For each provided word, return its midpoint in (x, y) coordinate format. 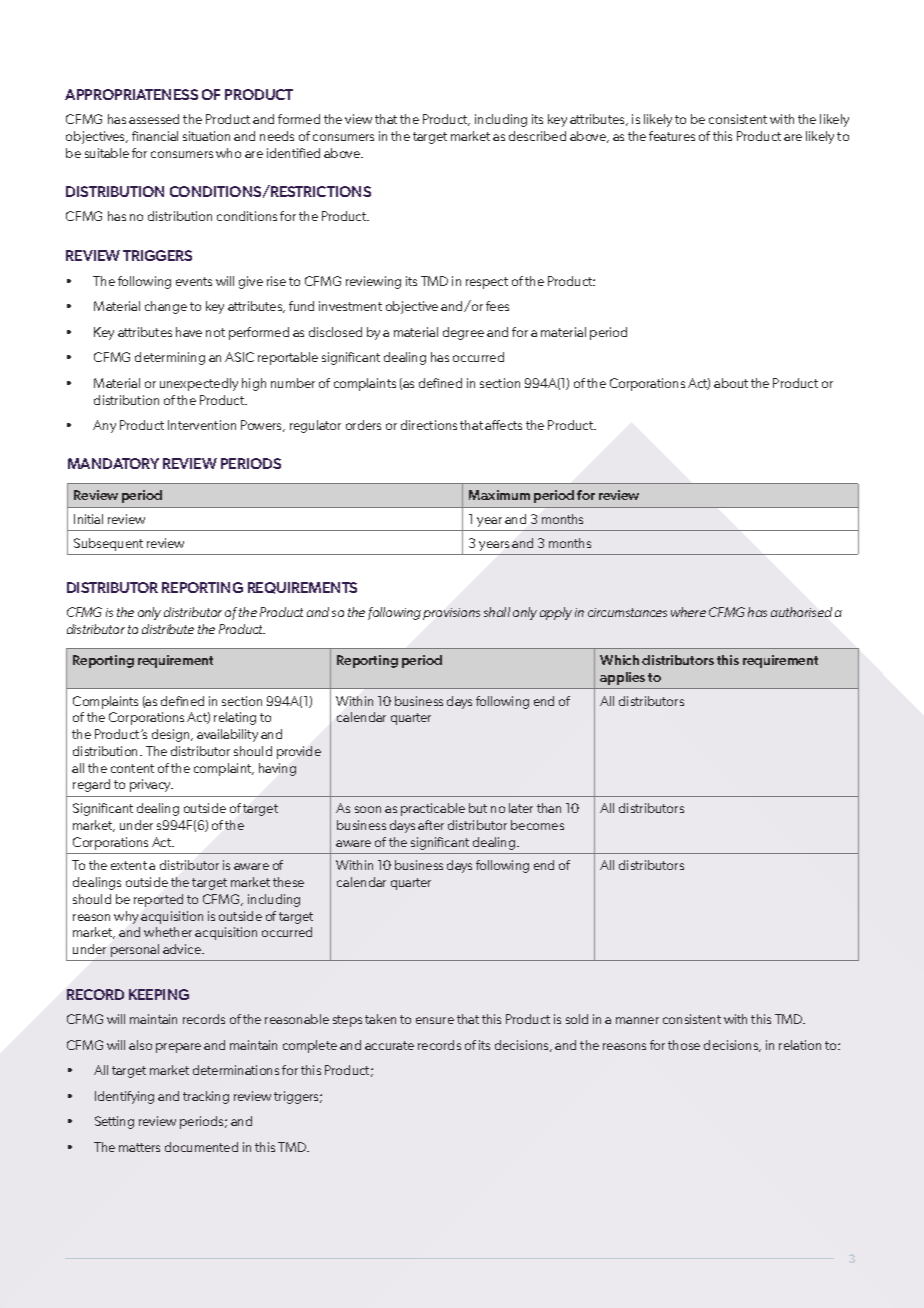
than (549, 808)
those (684, 1045)
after (431, 825)
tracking (206, 1097)
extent (129, 865)
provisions (451, 614)
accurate (389, 1045)
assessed (154, 119)
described (537, 136)
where (688, 612)
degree (463, 333)
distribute (168, 629)
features (672, 136)
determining (170, 358)
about (731, 383)
